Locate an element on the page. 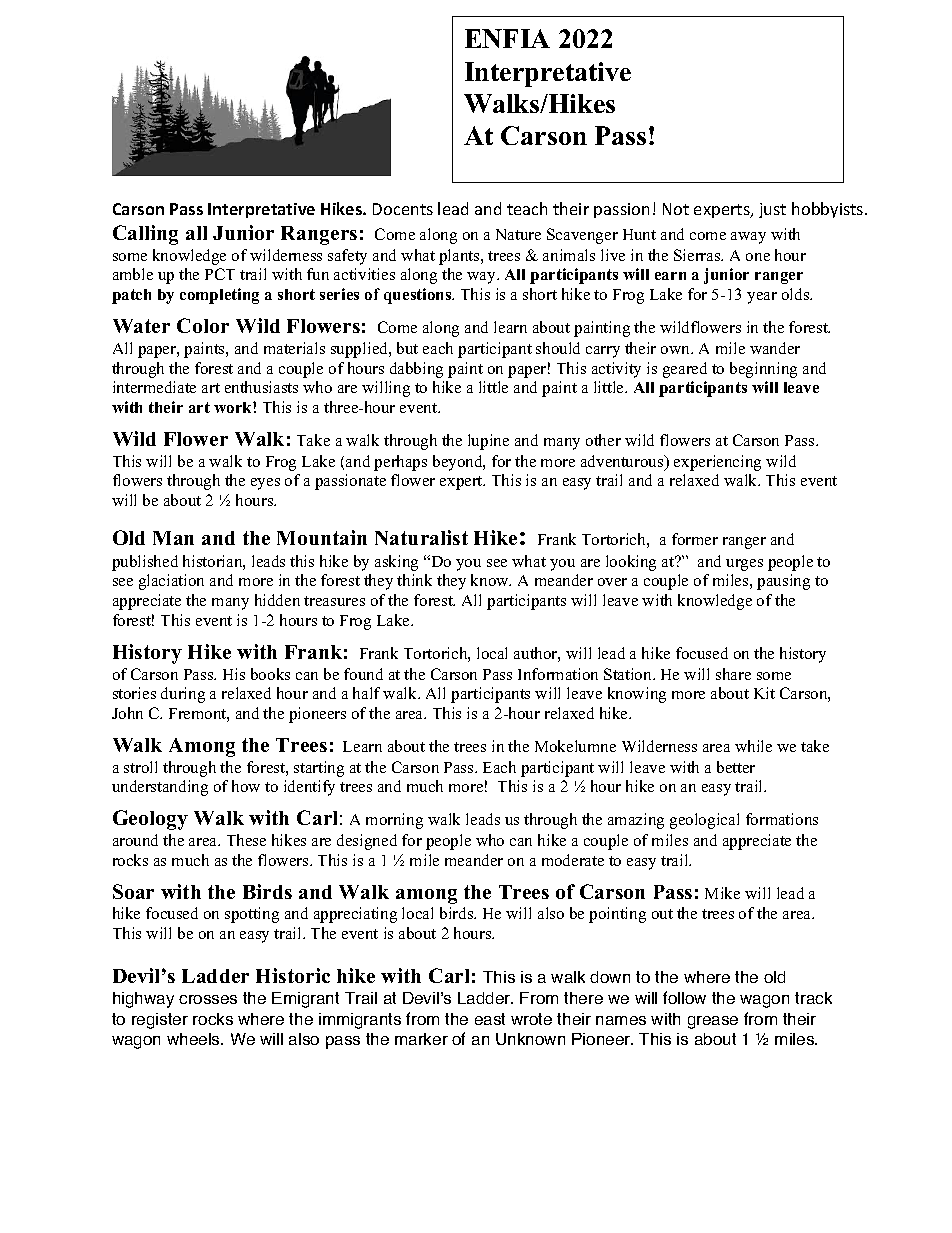 The image size is (952, 1233). crosses is located at coordinates (208, 999).
